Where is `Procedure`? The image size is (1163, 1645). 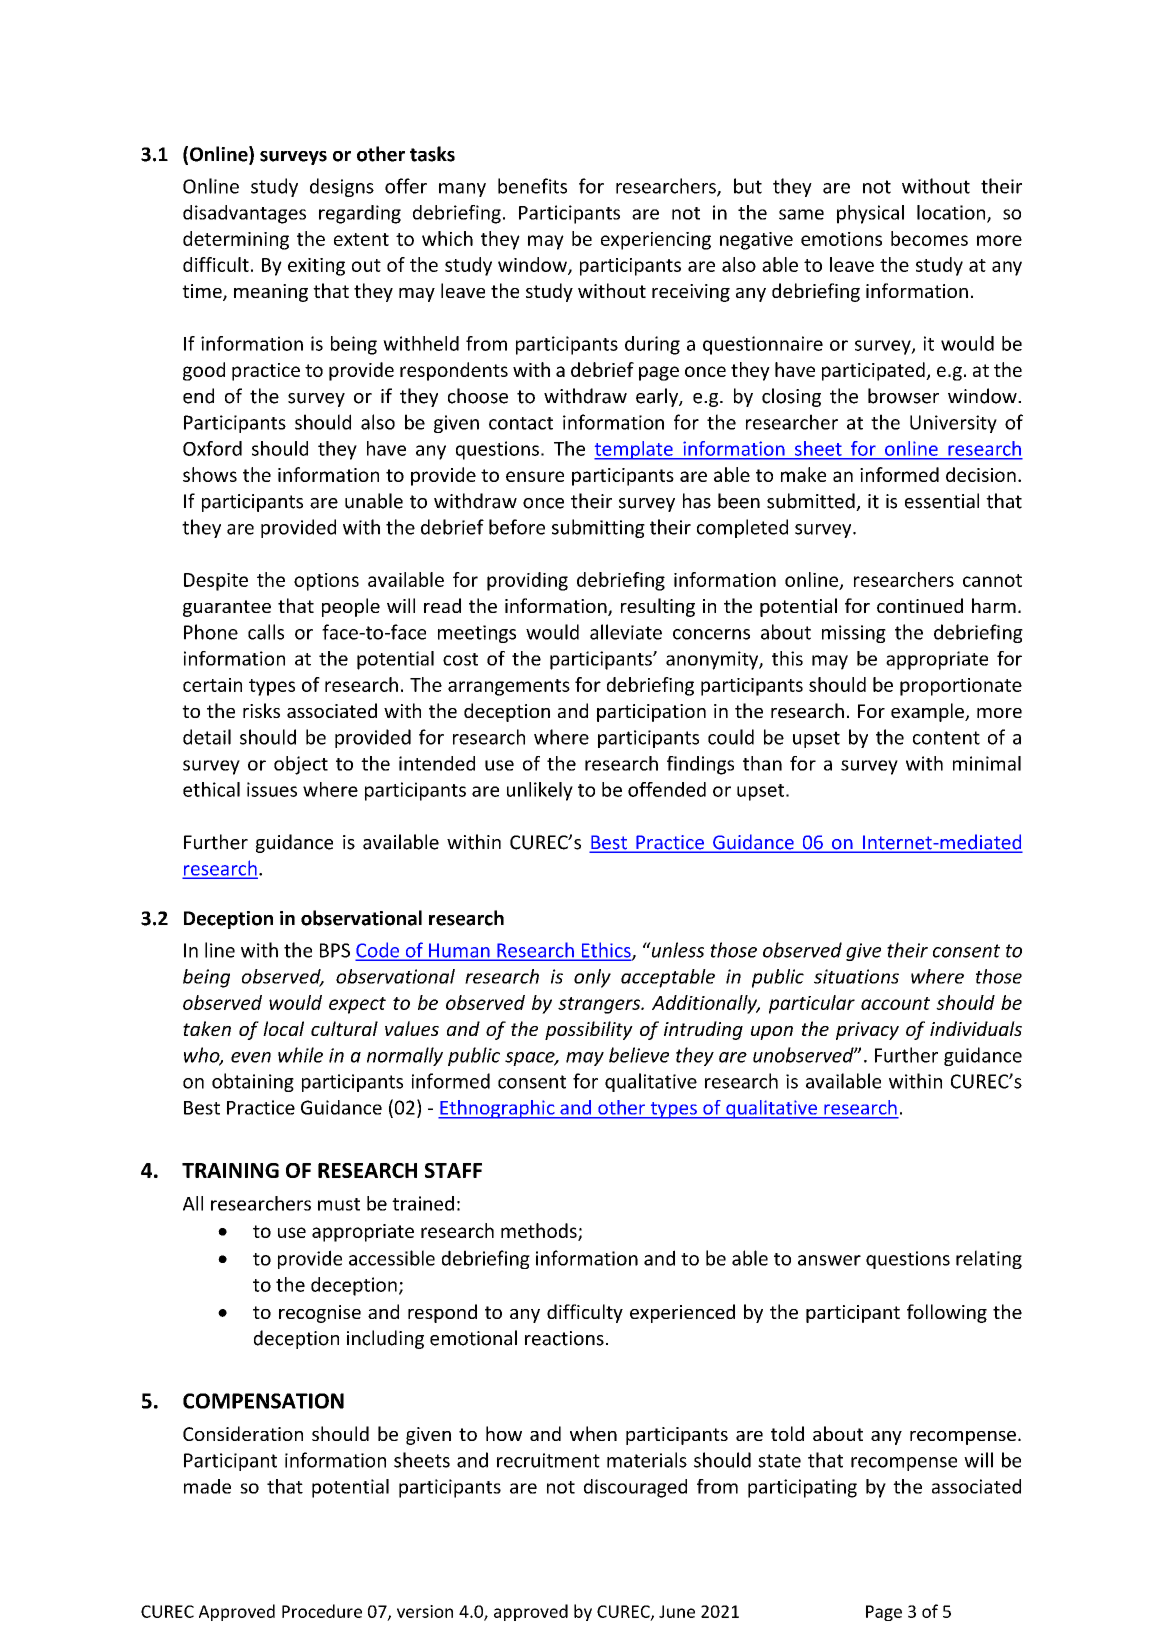
Procedure is located at coordinates (322, 1611).
